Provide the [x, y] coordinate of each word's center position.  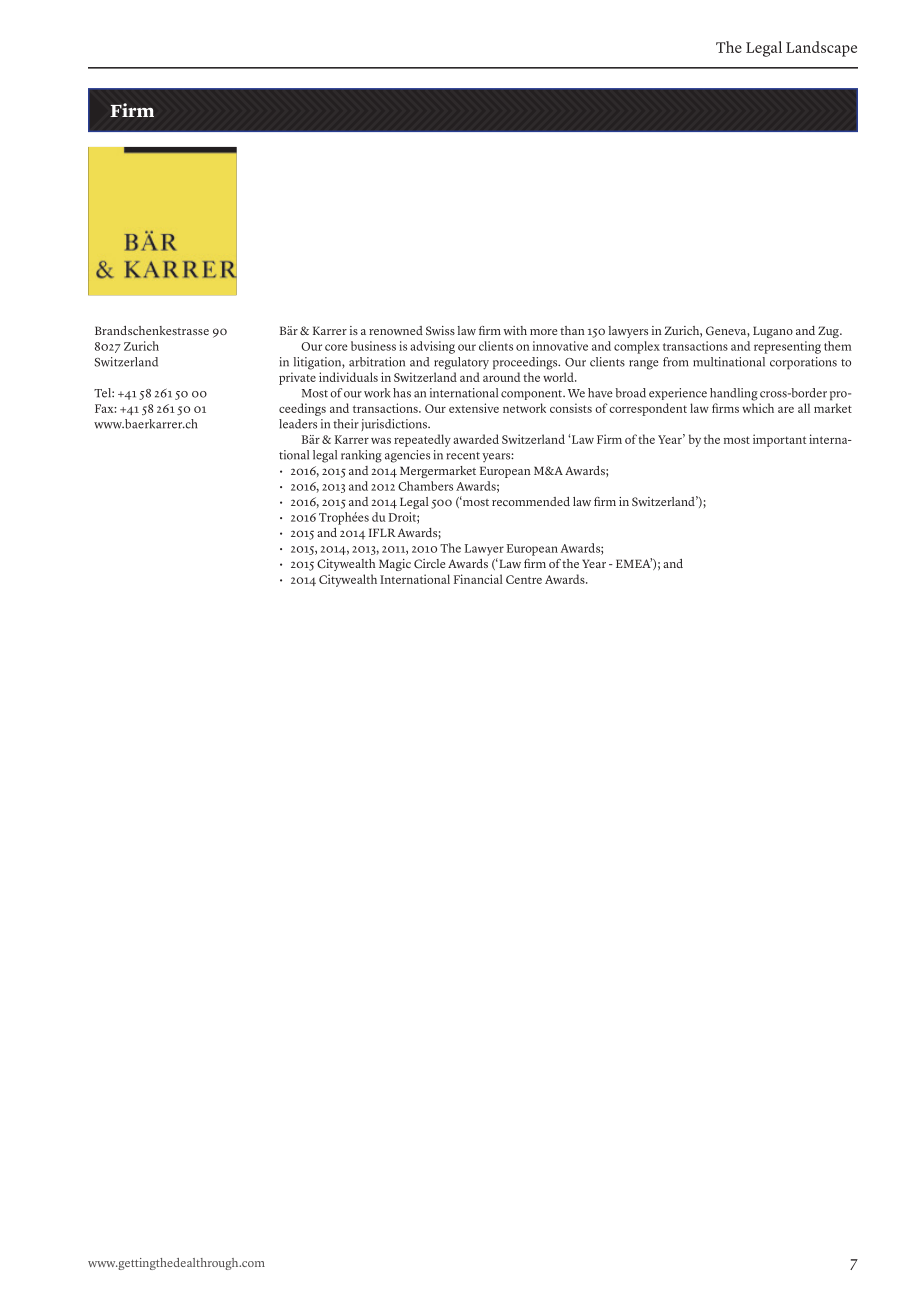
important [779, 440]
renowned [396, 330]
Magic [395, 565]
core [336, 347]
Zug [829, 332]
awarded [476, 439]
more [543, 332]
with [515, 330]
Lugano [773, 332]
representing [787, 347]
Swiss [440, 330]
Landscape [821, 49]
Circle [429, 564]
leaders [298, 424]
